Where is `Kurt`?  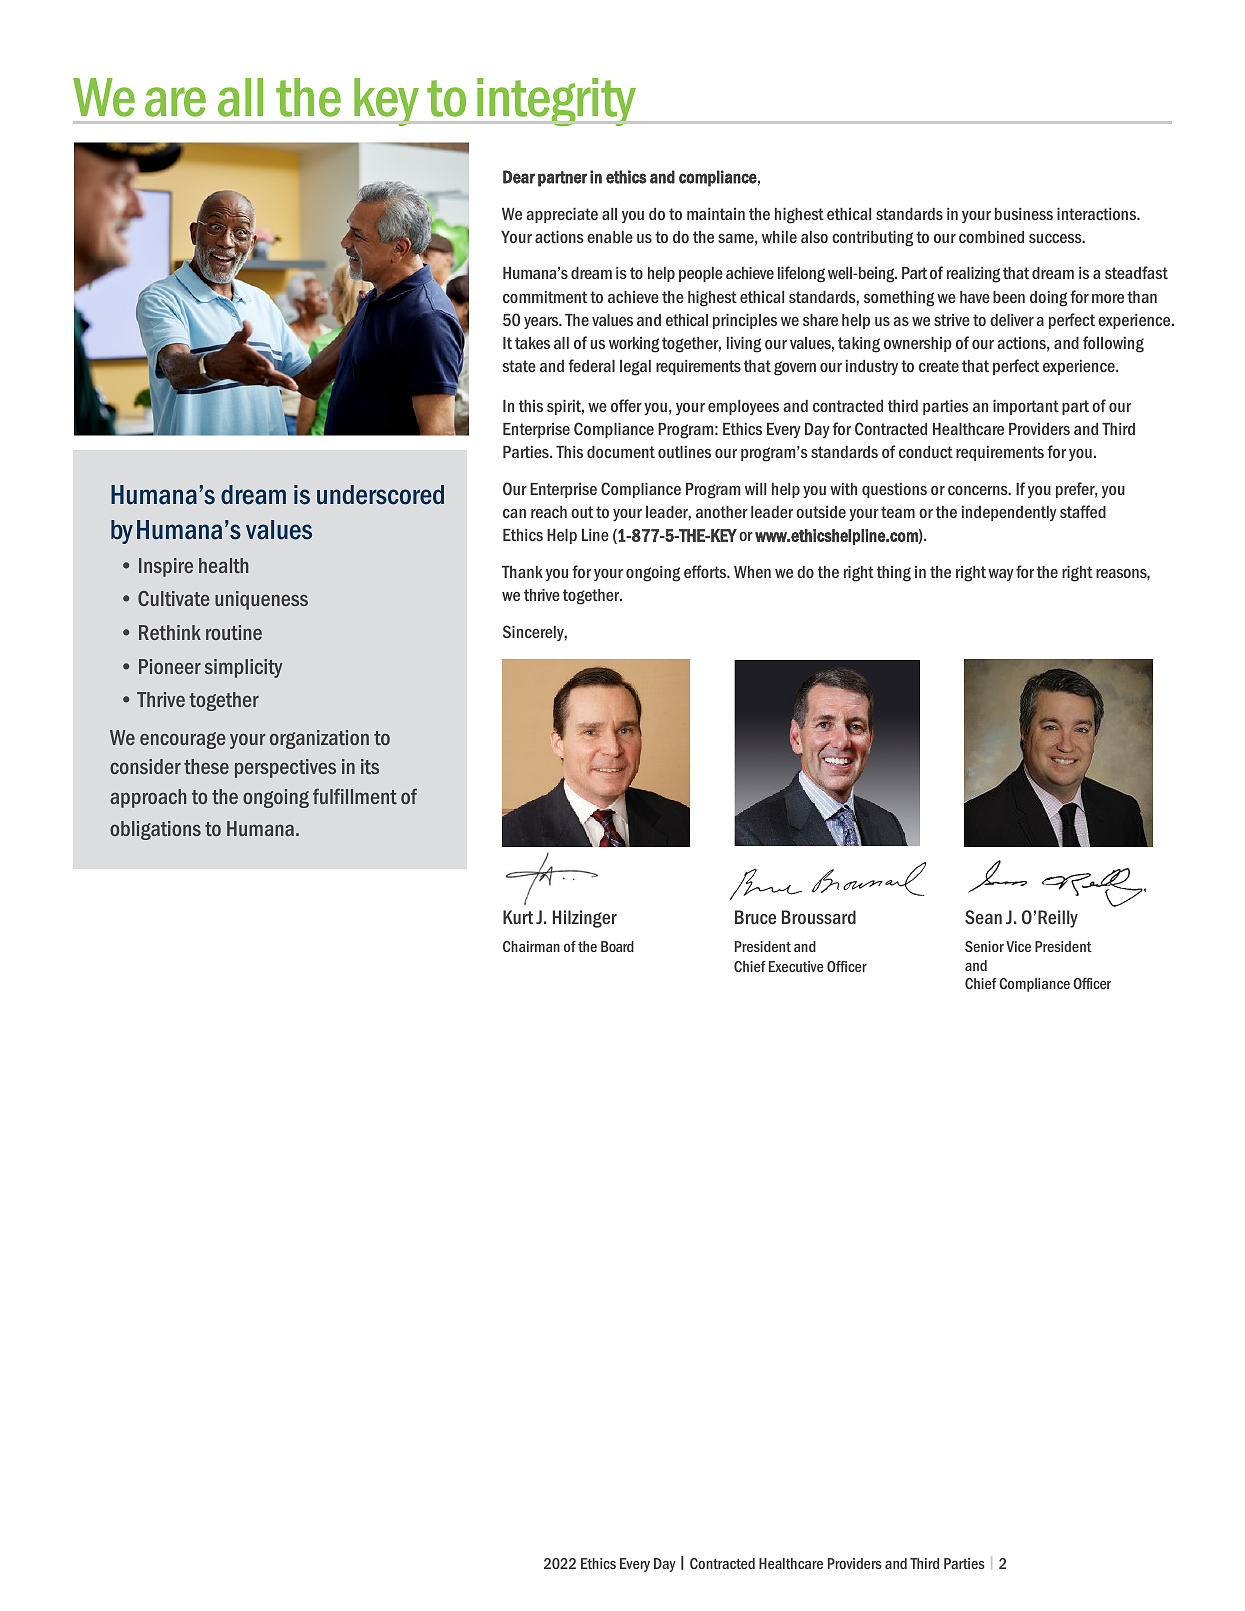 Kurt is located at coordinates (518, 917).
